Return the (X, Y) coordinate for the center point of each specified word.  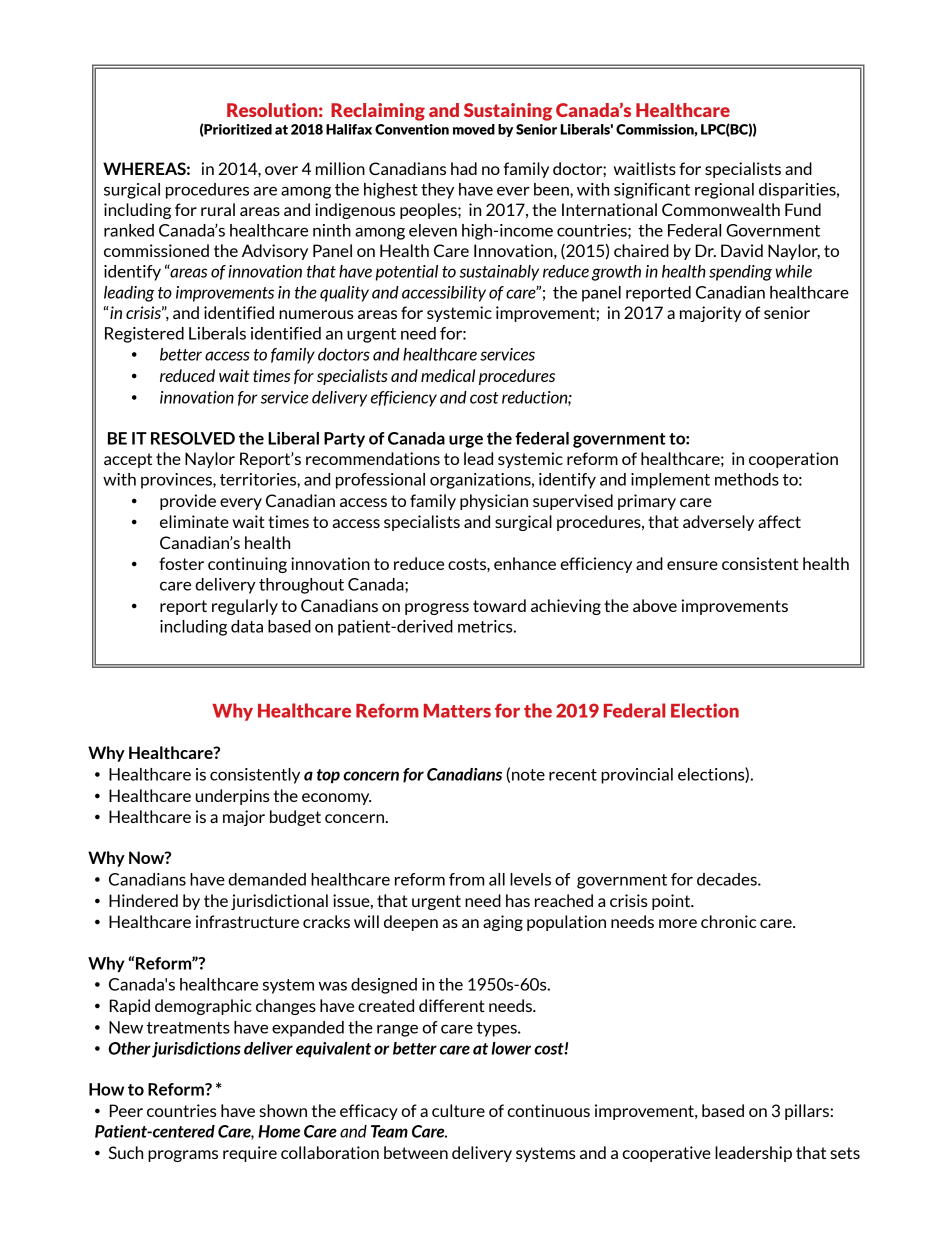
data (247, 626)
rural (218, 209)
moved (474, 129)
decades (728, 879)
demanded (267, 879)
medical (448, 375)
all (497, 879)
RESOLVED (193, 438)
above (655, 605)
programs (183, 1156)
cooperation (793, 460)
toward (499, 605)
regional (724, 191)
